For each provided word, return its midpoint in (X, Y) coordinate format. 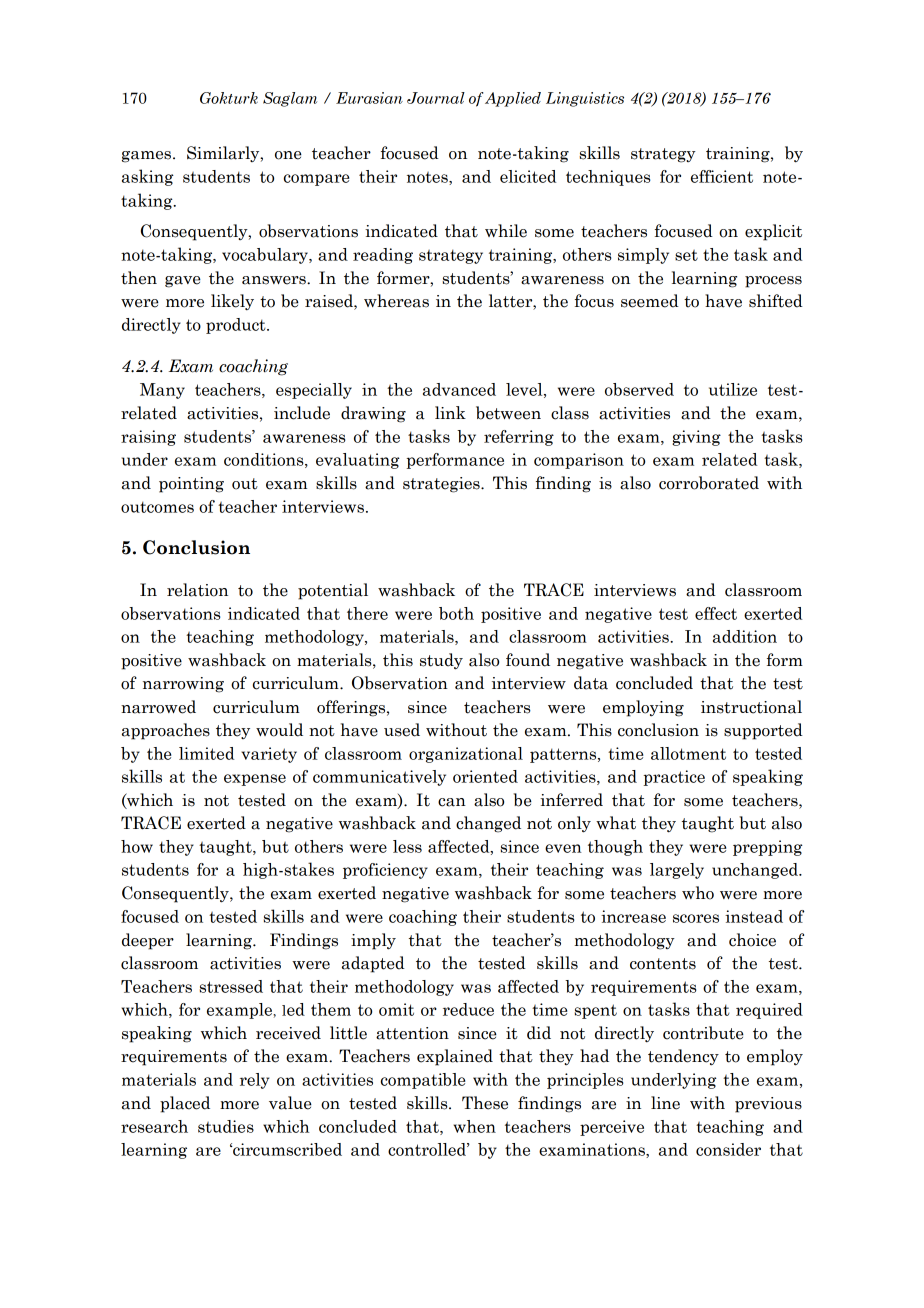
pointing (191, 485)
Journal (436, 98)
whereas (396, 301)
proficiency (385, 871)
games (148, 157)
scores (696, 918)
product (237, 326)
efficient (722, 176)
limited (206, 753)
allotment (688, 753)
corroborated (709, 483)
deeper (148, 941)
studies (226, 1126)
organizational (466, 755)
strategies (442, 485)
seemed (650, 301)
